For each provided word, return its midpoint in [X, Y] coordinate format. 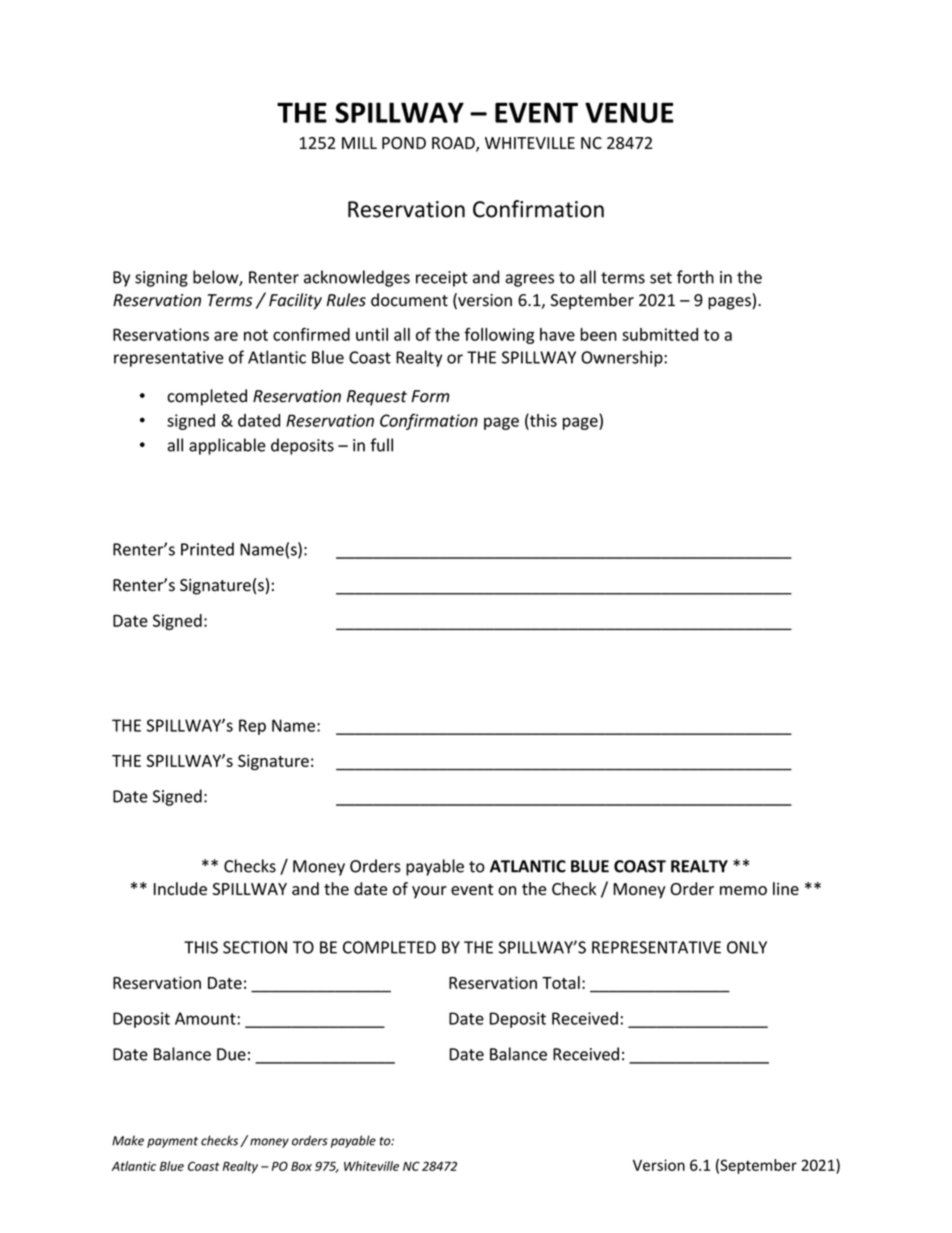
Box [301, 1166]
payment [172, 1142]
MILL [359, 143]
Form [430, 396]
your [429, 892]
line [786, 888]
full [381, 445]
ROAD [454, 144]
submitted [660, 334]
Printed [207, 549]
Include [180, 888]
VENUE [629, 112]
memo [743, 890]
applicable [227, 446]
